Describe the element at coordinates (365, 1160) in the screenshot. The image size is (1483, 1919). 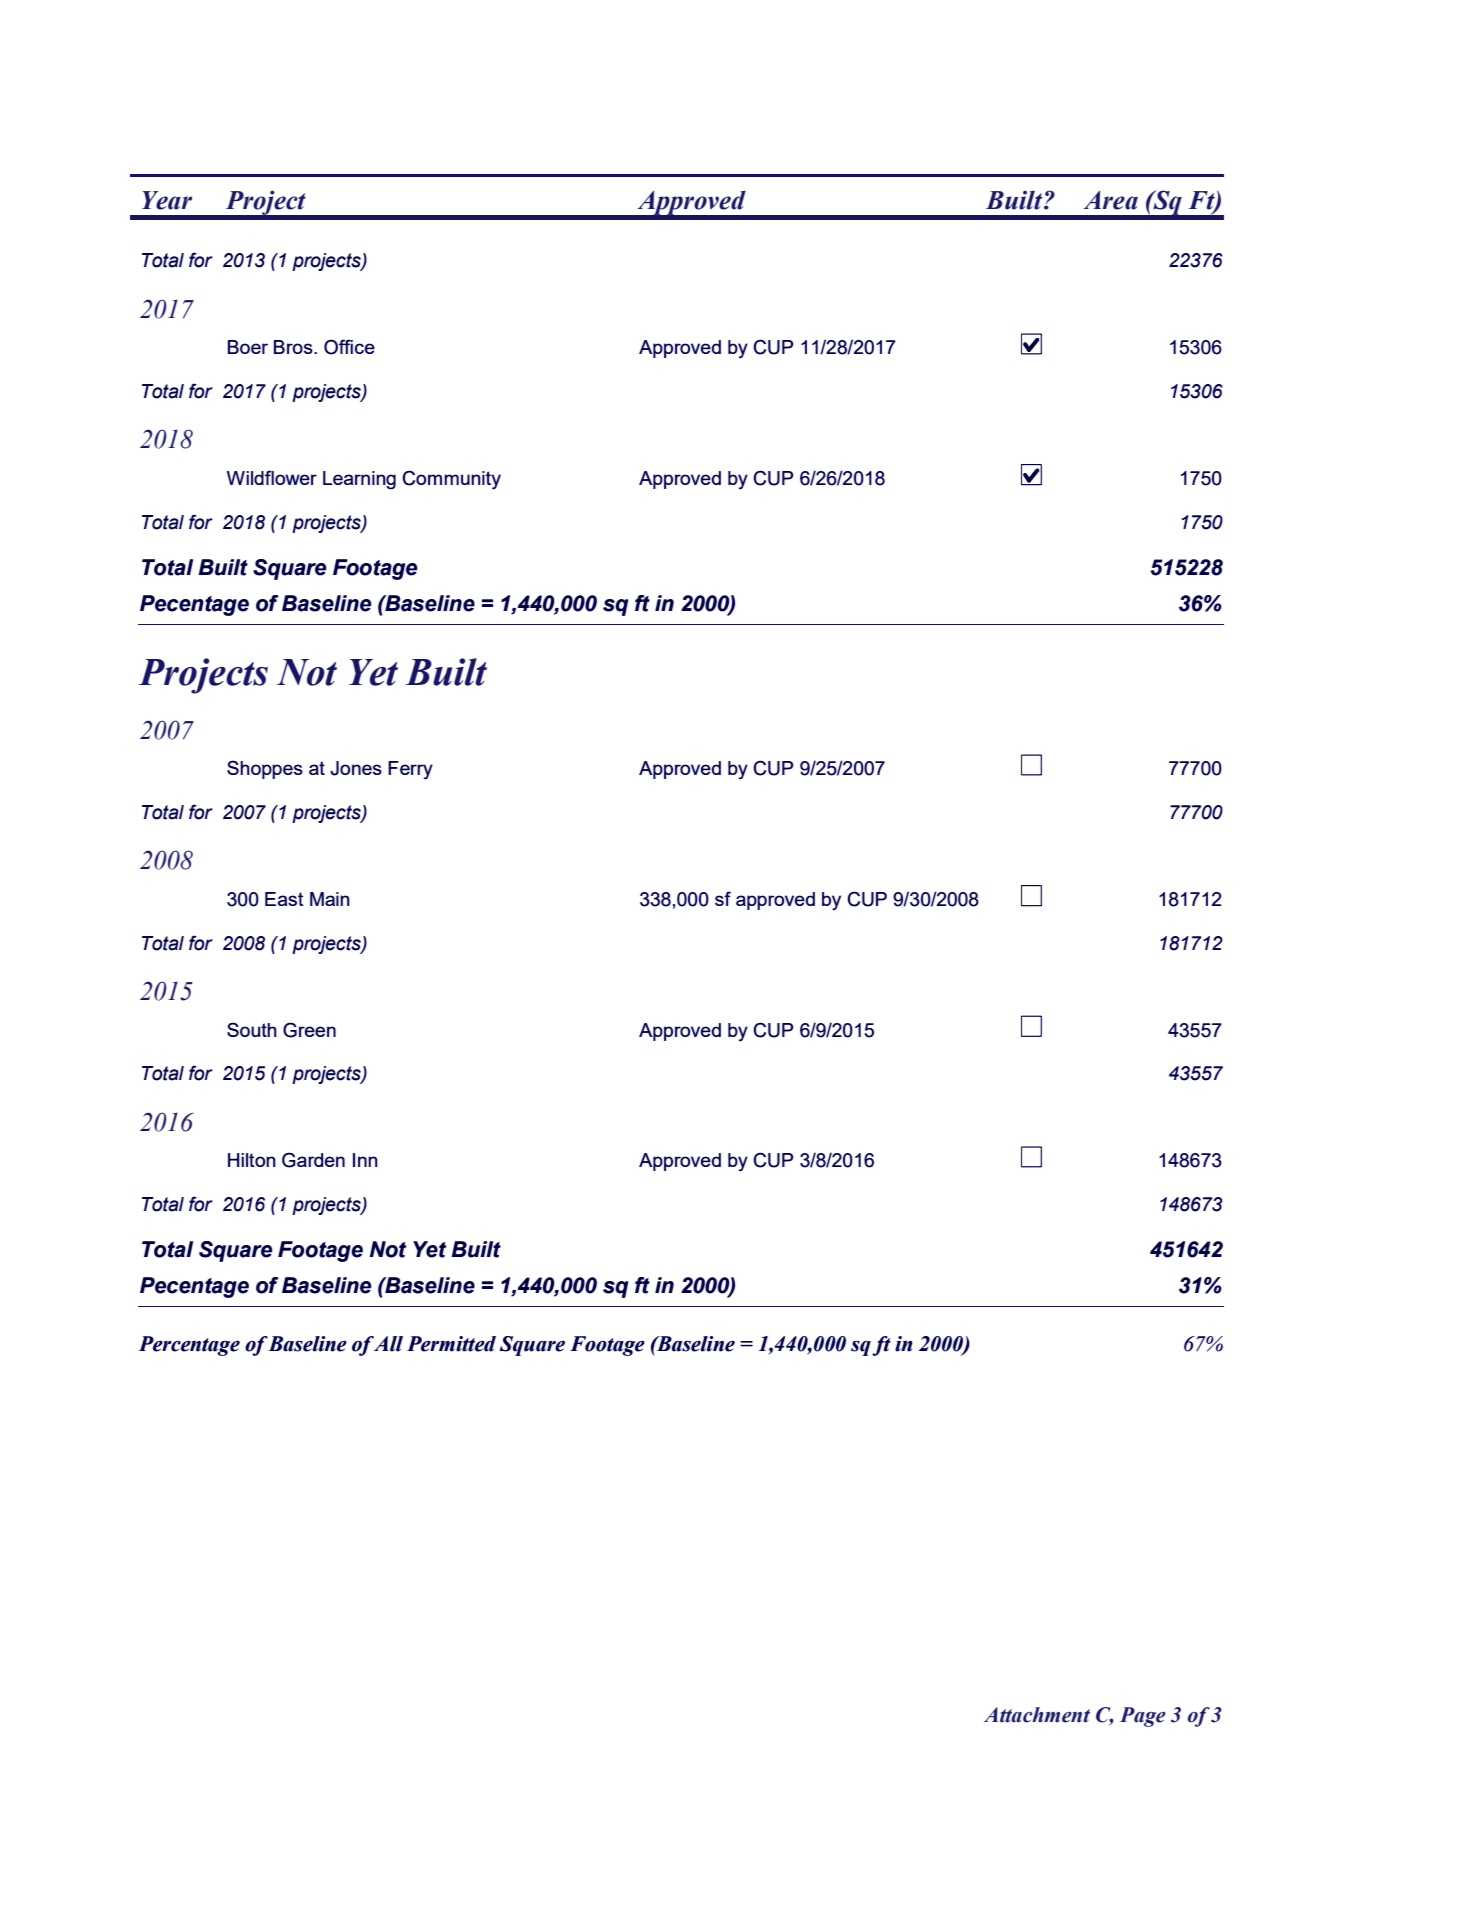
I see `Inn` at that location.
